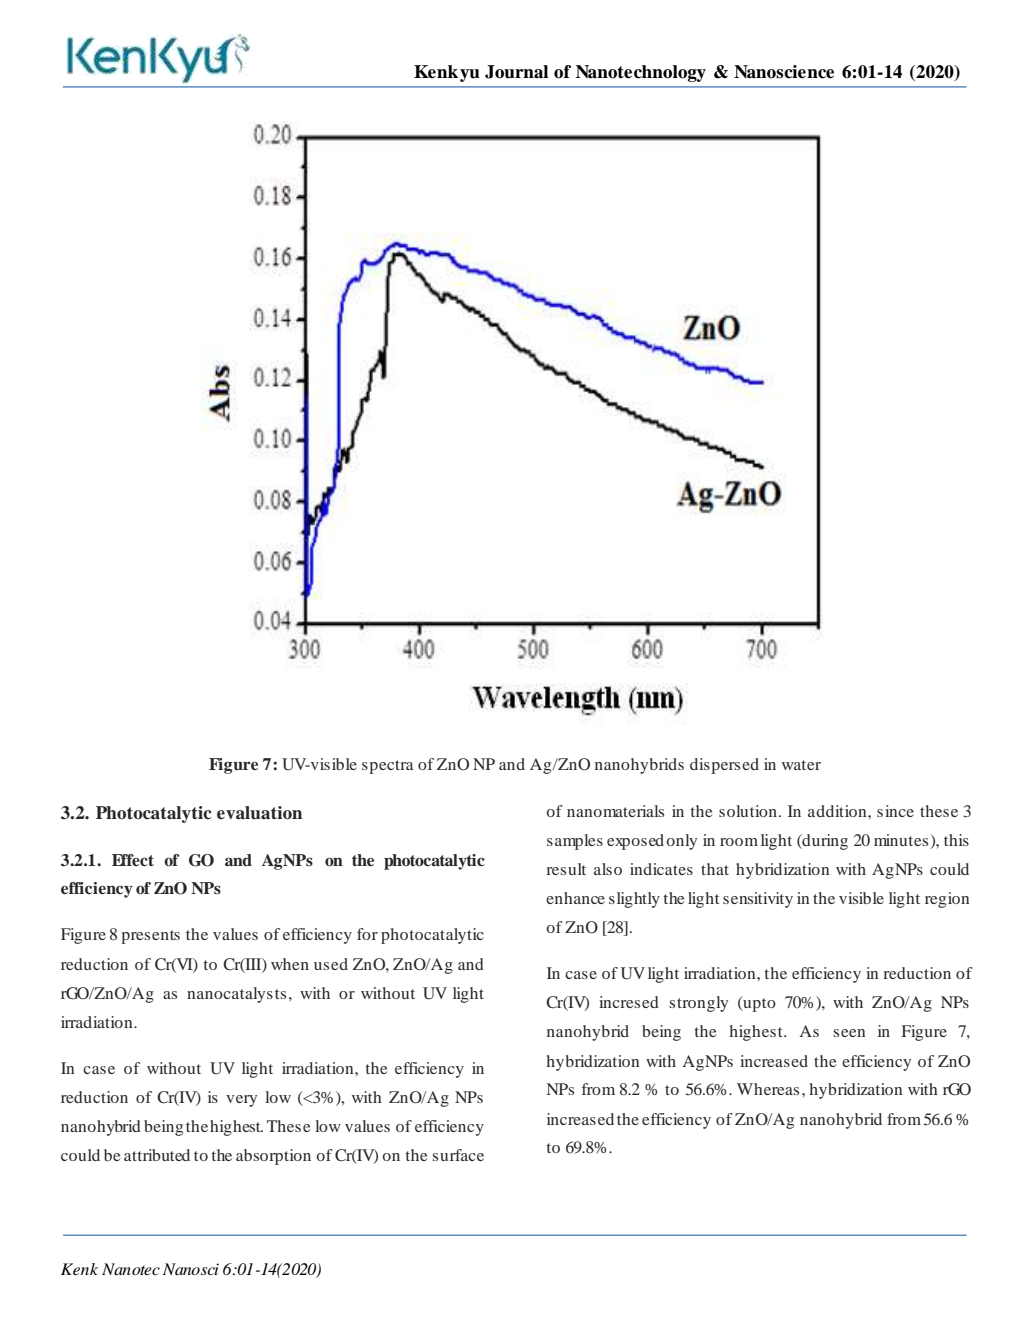 This document has width=1031, height=1334. Describe the element at coordinates (259, 813) in the document. I see `evaluation` at that location.
